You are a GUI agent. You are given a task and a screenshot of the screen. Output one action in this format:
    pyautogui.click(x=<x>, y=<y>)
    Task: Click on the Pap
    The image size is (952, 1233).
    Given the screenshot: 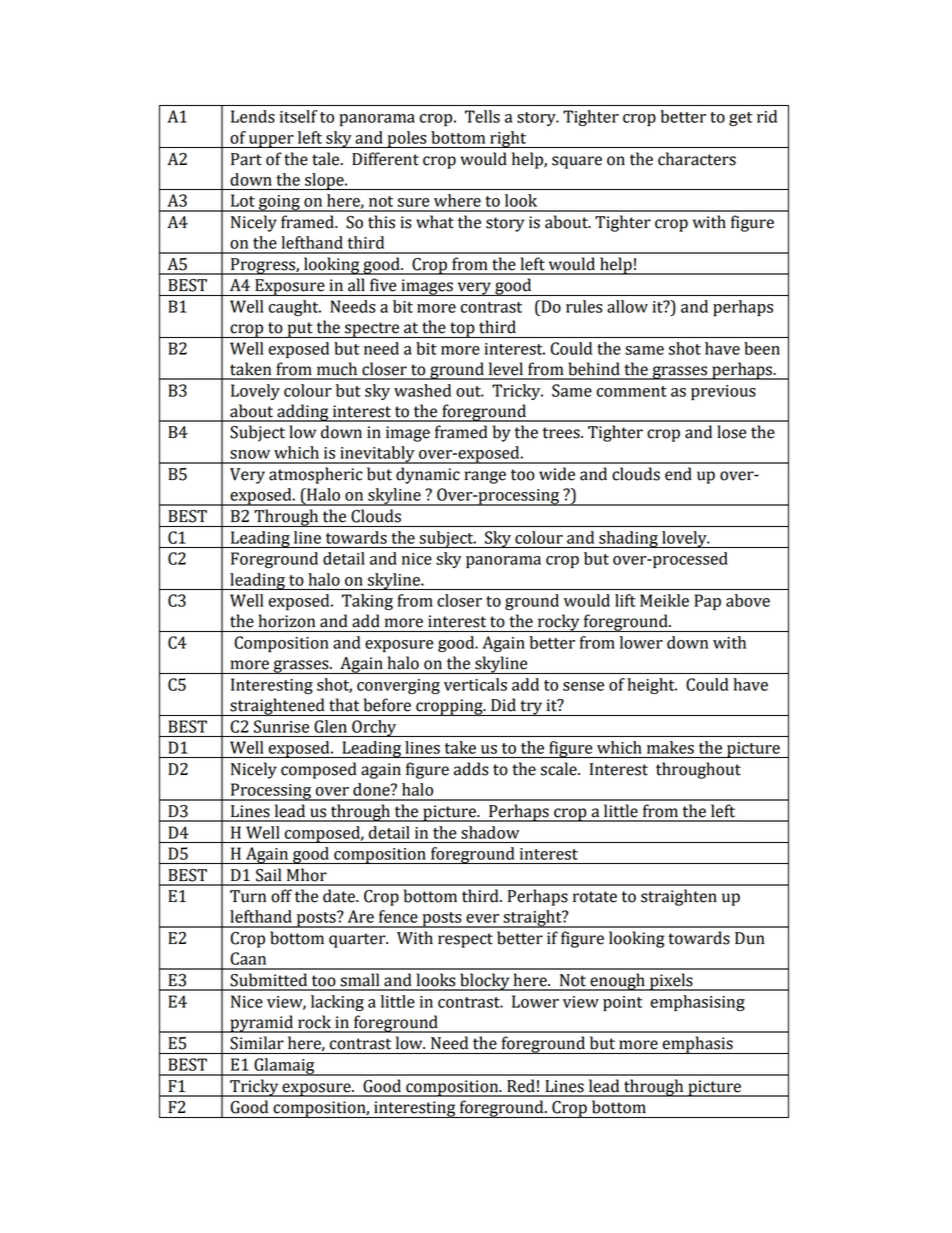 What is the action you would take?
    pyautogui.click(x=707, y=602)
